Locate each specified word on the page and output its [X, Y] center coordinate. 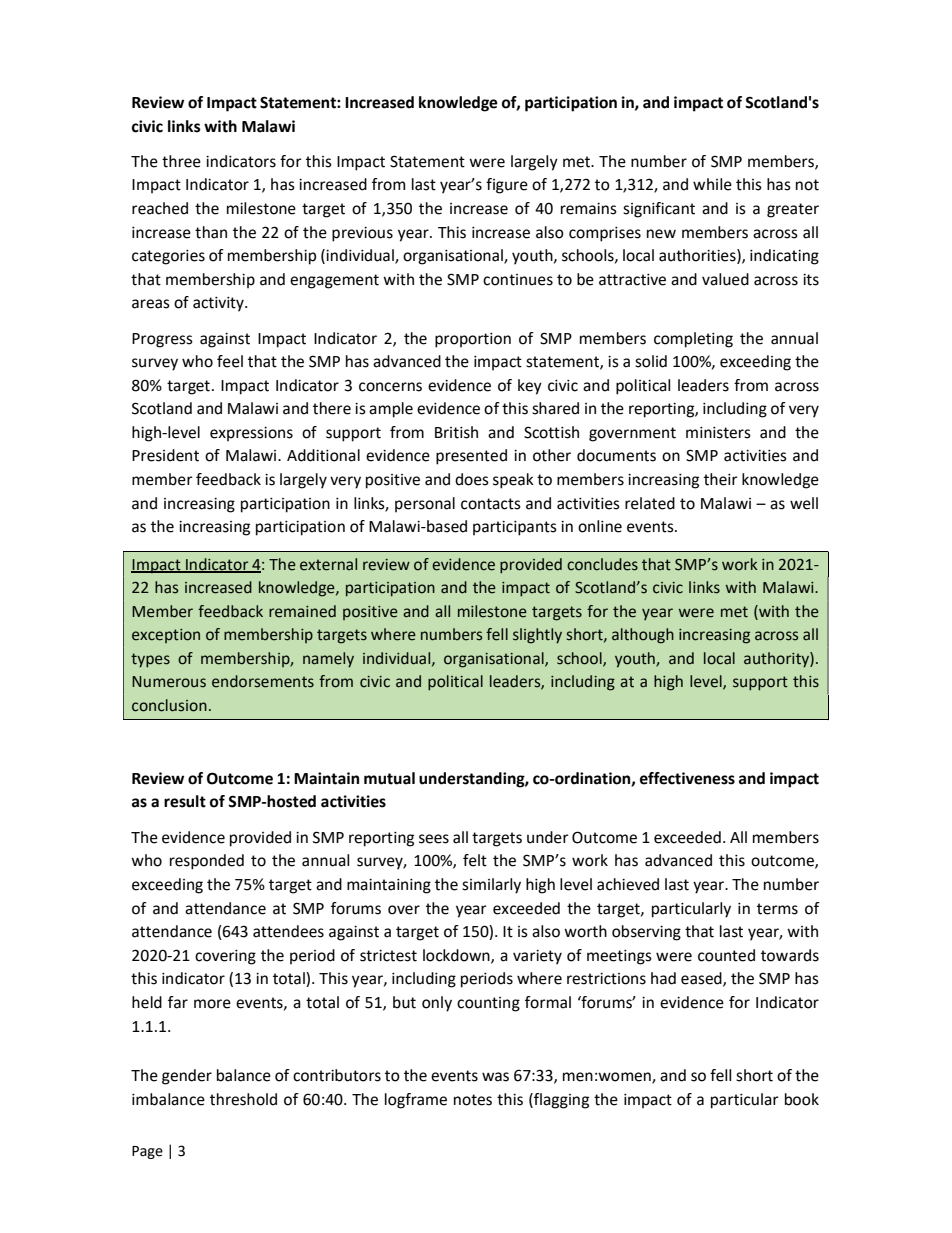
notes [473, 1100]
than [211, 232]
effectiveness [687, 778]
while [712, 184]
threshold [243, 1099]
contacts [491, 504]
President [165, 455]
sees [434, 839]
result [185, 801]
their [721, 479]
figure [507, 186]
